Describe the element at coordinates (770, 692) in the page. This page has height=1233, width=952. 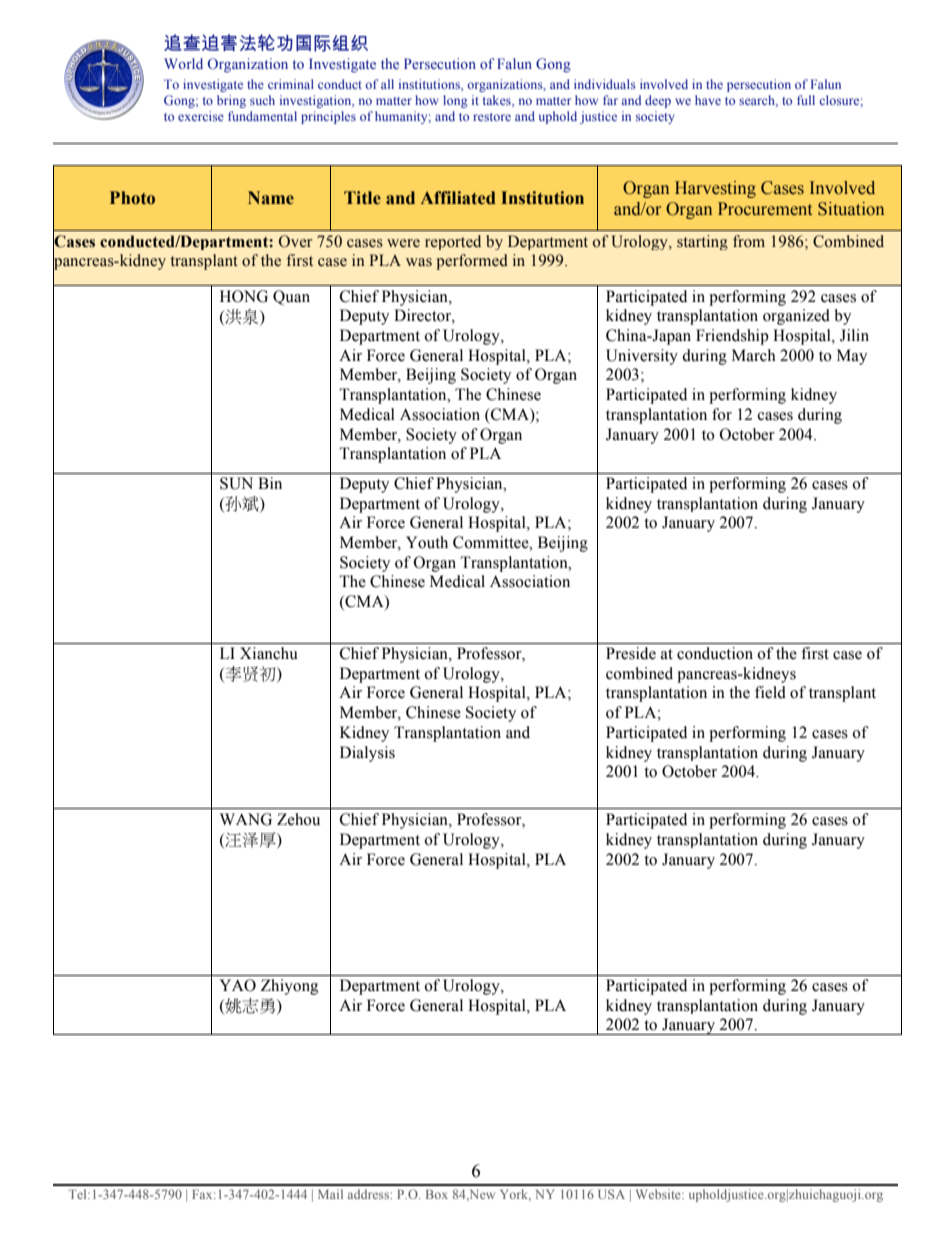
I see `field` at that location.
